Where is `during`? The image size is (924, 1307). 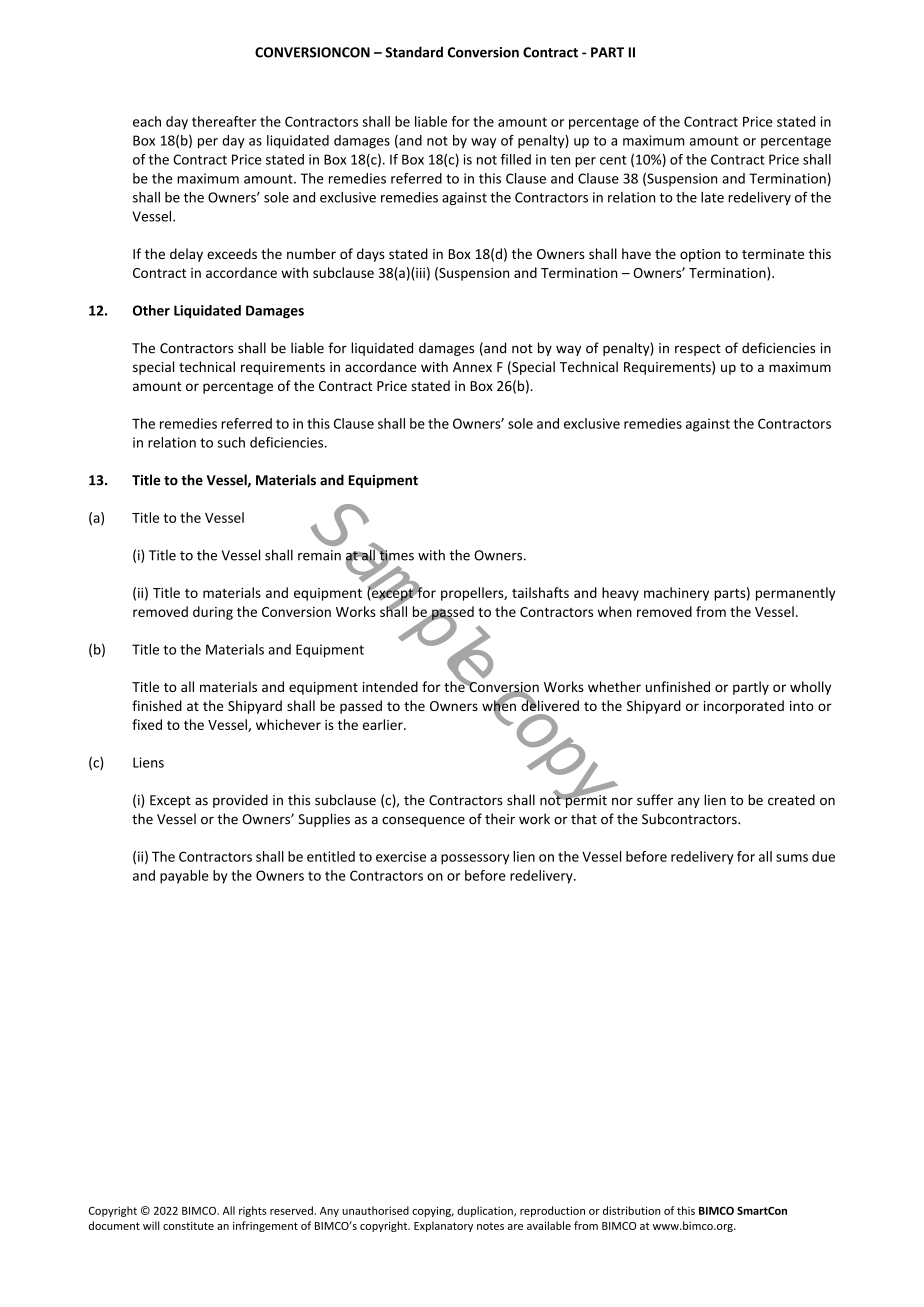 during is located at coordinates (213, 613).
